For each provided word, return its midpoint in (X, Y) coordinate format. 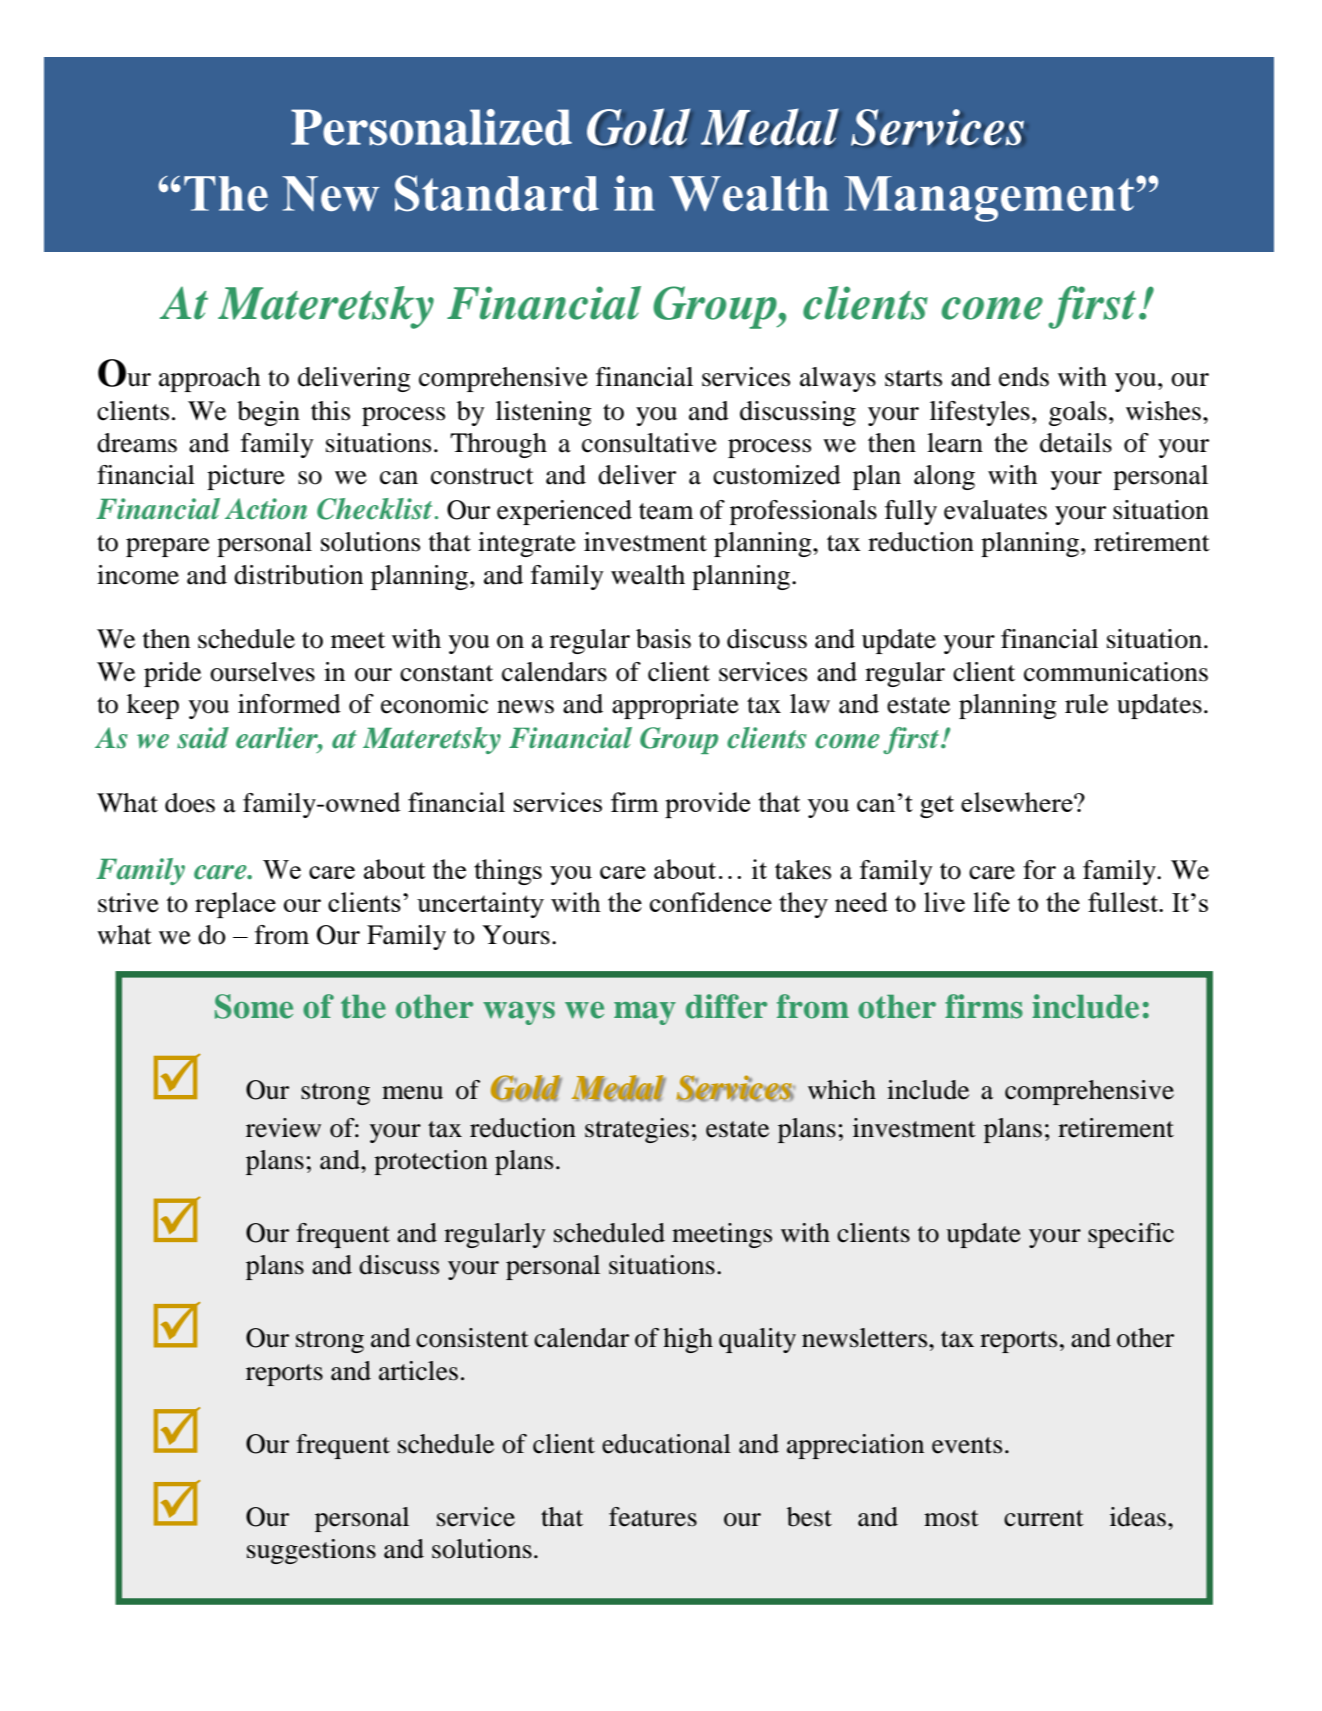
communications (1116, 672)
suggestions (311, 1551)
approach (209, 379)
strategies (637, 1130)
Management (989, 199)
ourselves (262, 672)
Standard (497, 193)
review (283, 1128)
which (842, 1090)
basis (663, 639)
